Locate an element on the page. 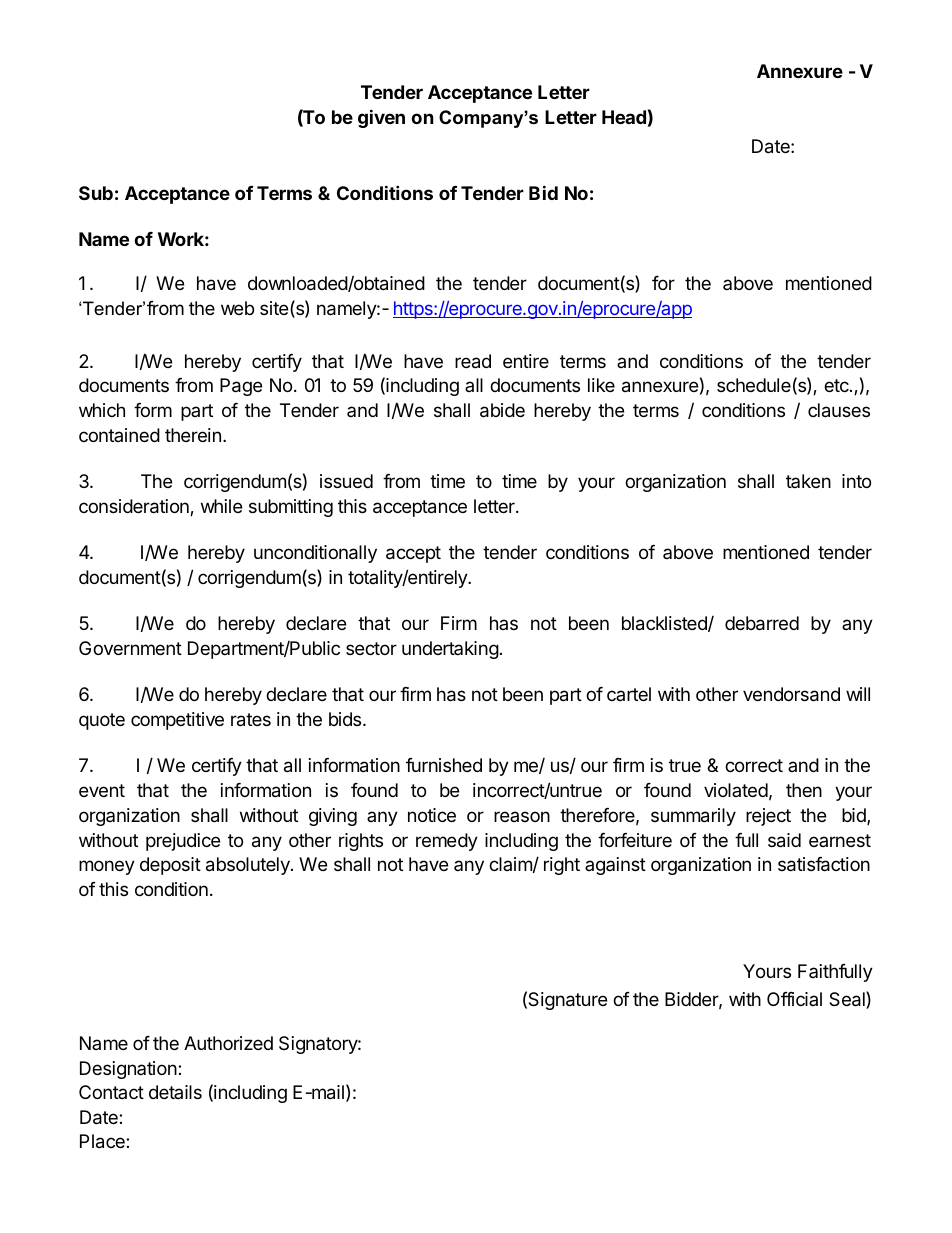 The width and height of the page is (952, 1233). undertaking is located at coordinates (450, 650).
